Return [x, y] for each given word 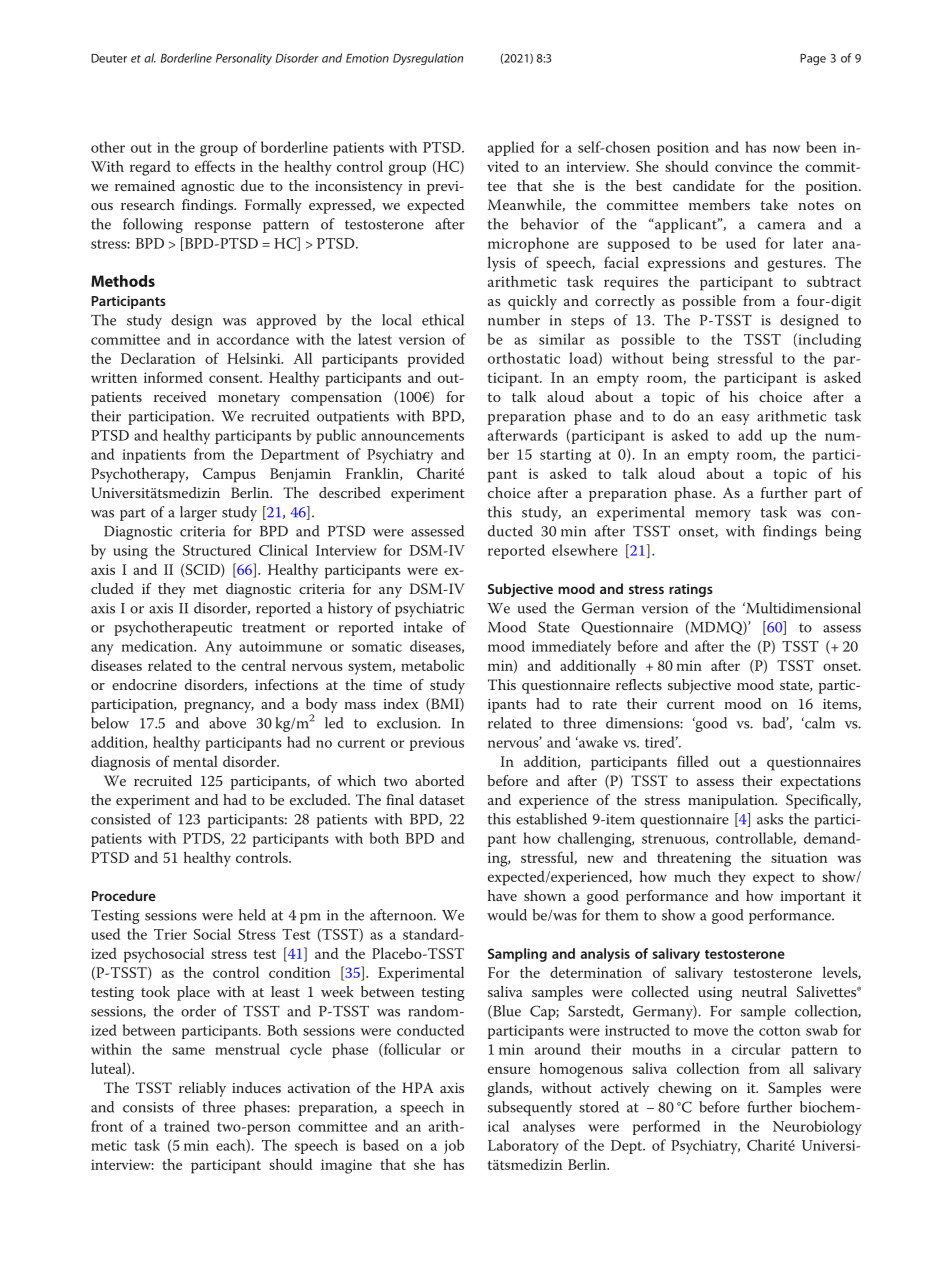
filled [693, 761]
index [401, 703]
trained [187, 1126]
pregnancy [219, 707]
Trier [170, 934]
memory [723, 515]
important [812, 898]
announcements [412, 436]
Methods [123, 281]
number [514, 320]
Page [813, 59]
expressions [686, 264]
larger [198, 513]
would [507, 915]
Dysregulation [428, 59]
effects [215, 166]
